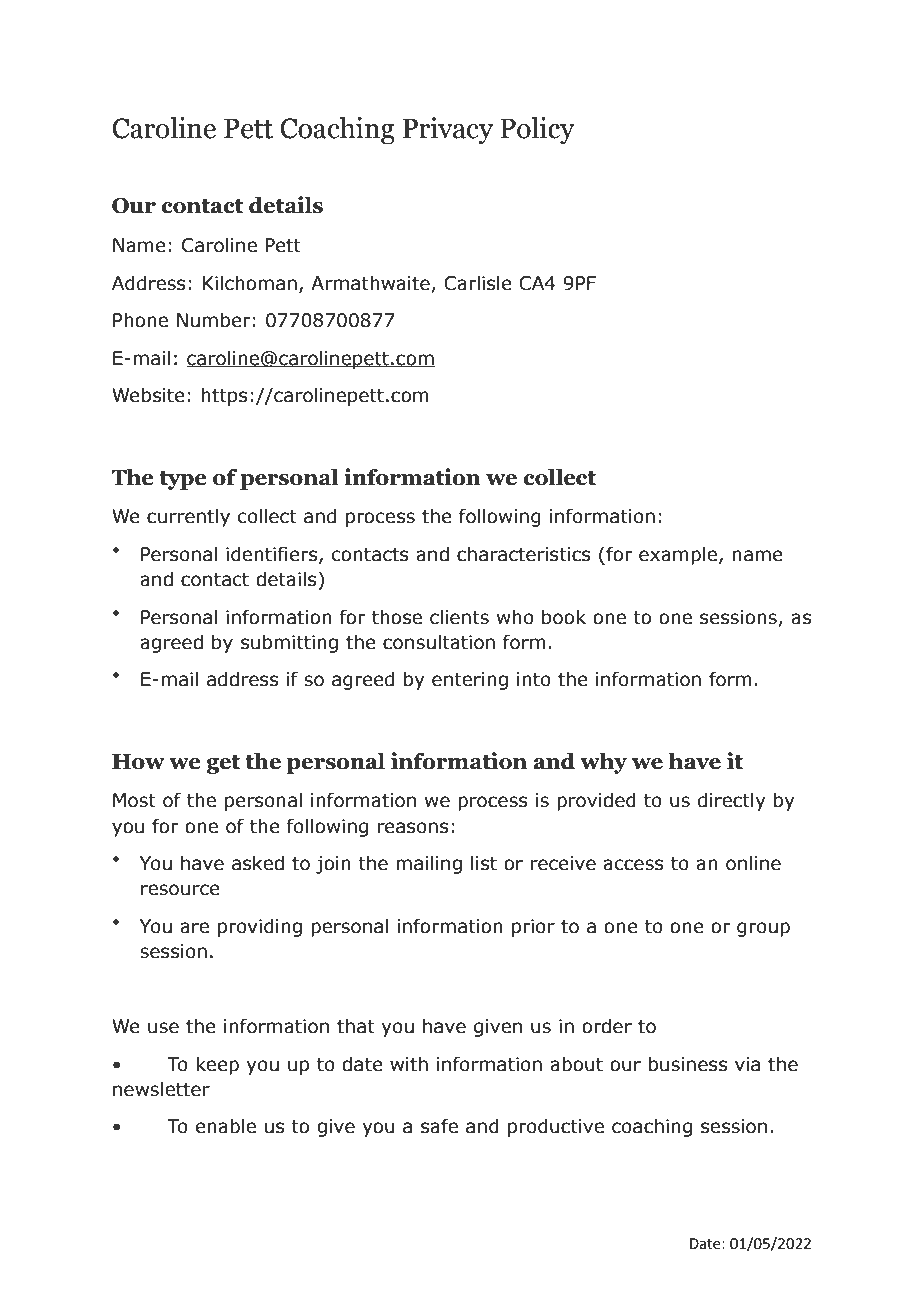  What do you see at coordinates (537, 130) in the screenshot?
I see `Policy` at bounding box center [537, 130].
